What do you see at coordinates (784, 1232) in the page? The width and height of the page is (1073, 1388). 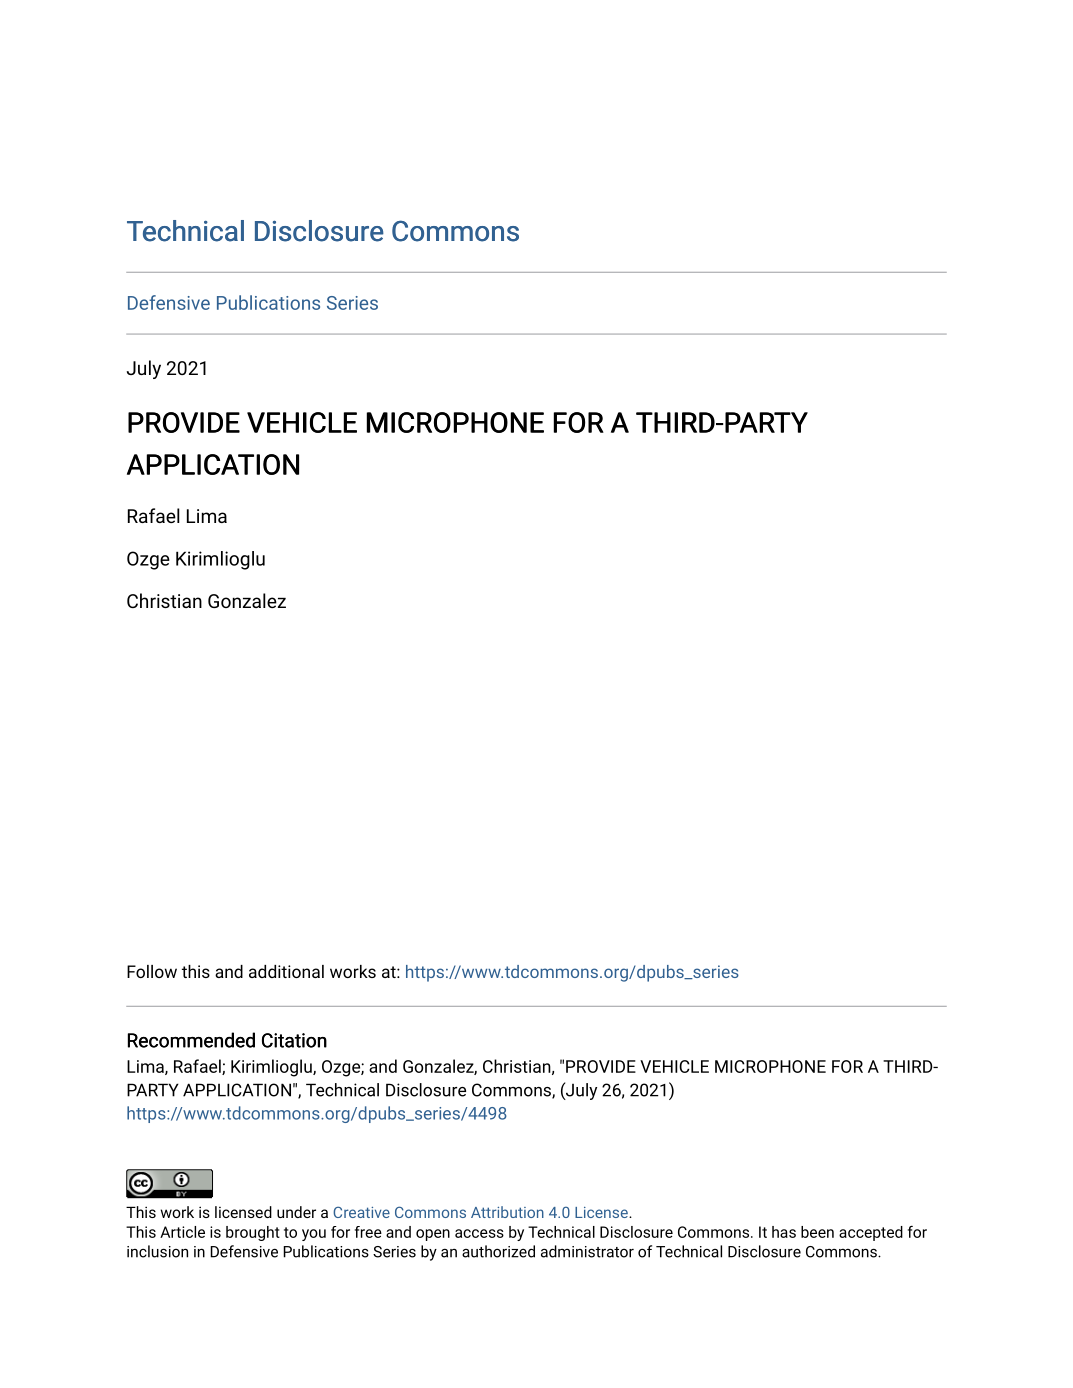 I see `has` at bounding box center [784, 1232].
